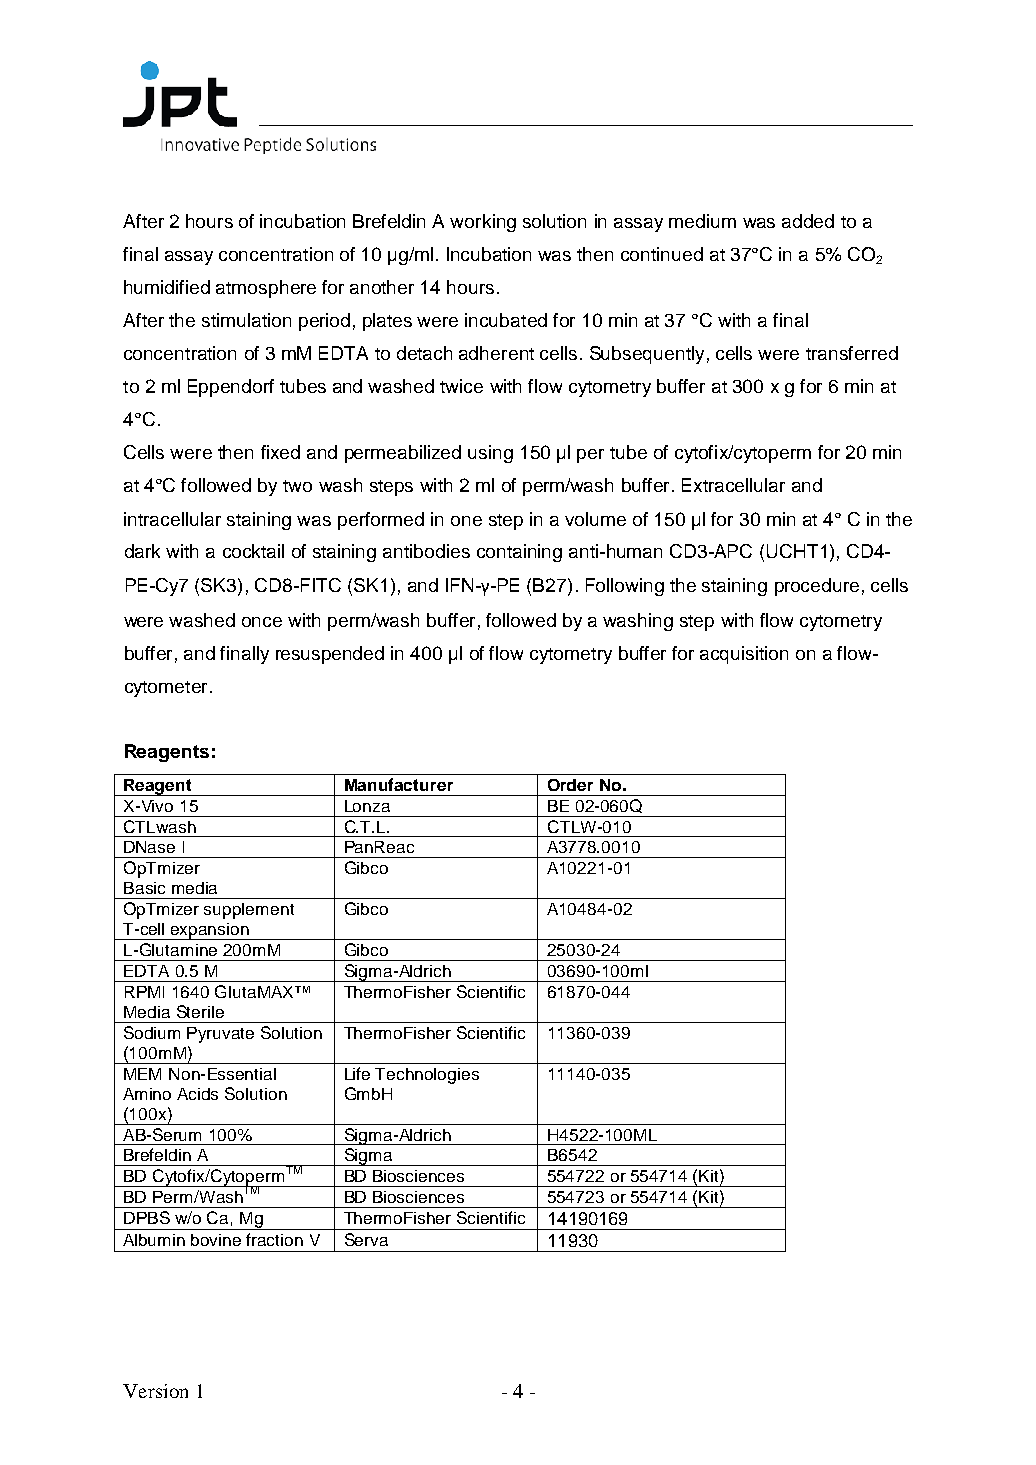  I want to click on Technologies, so click(427, 1076).
